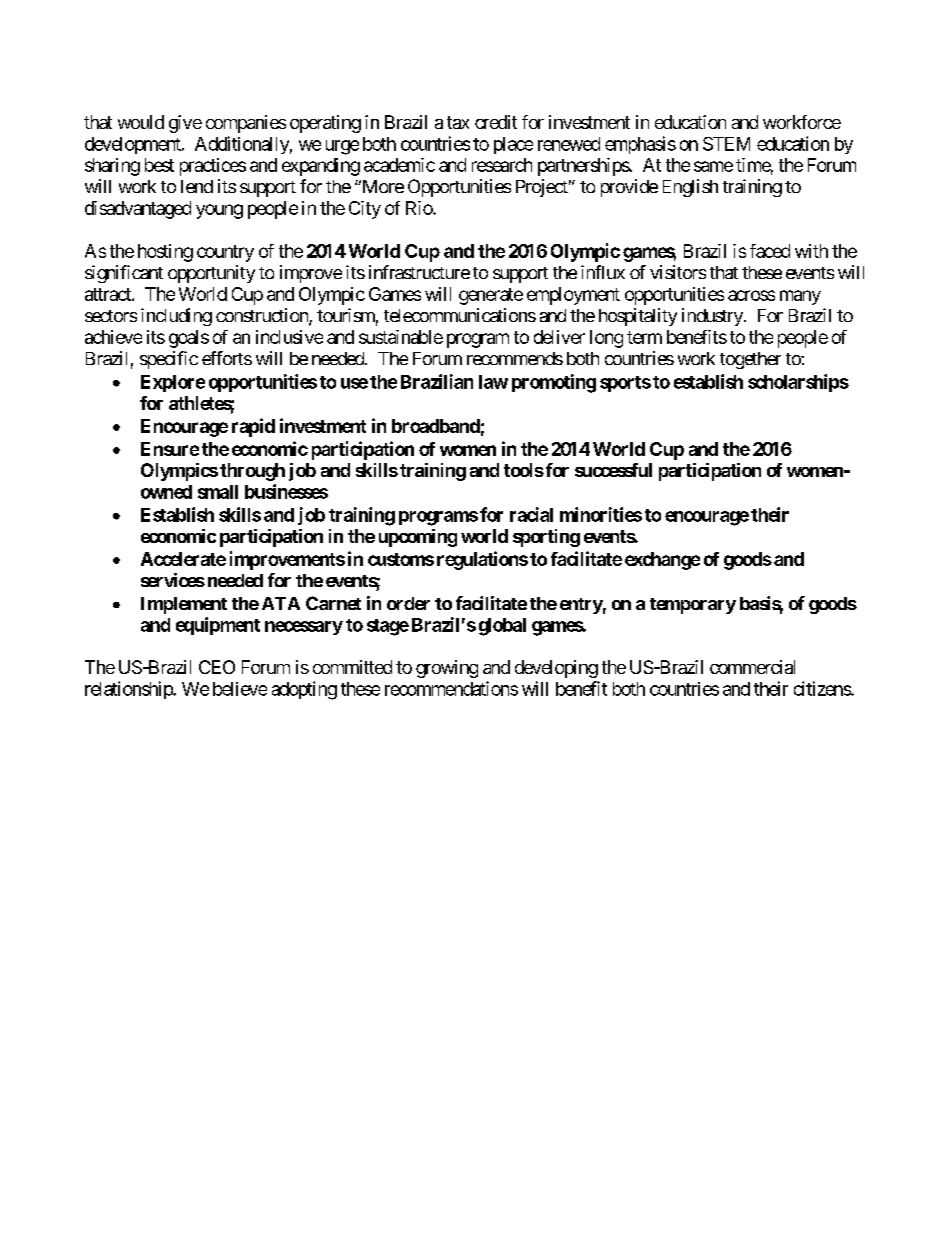 The height and width of the document is (1233, 952). Describe the element at coordinates (458, 122) in the document. I see `tax` at that location.
